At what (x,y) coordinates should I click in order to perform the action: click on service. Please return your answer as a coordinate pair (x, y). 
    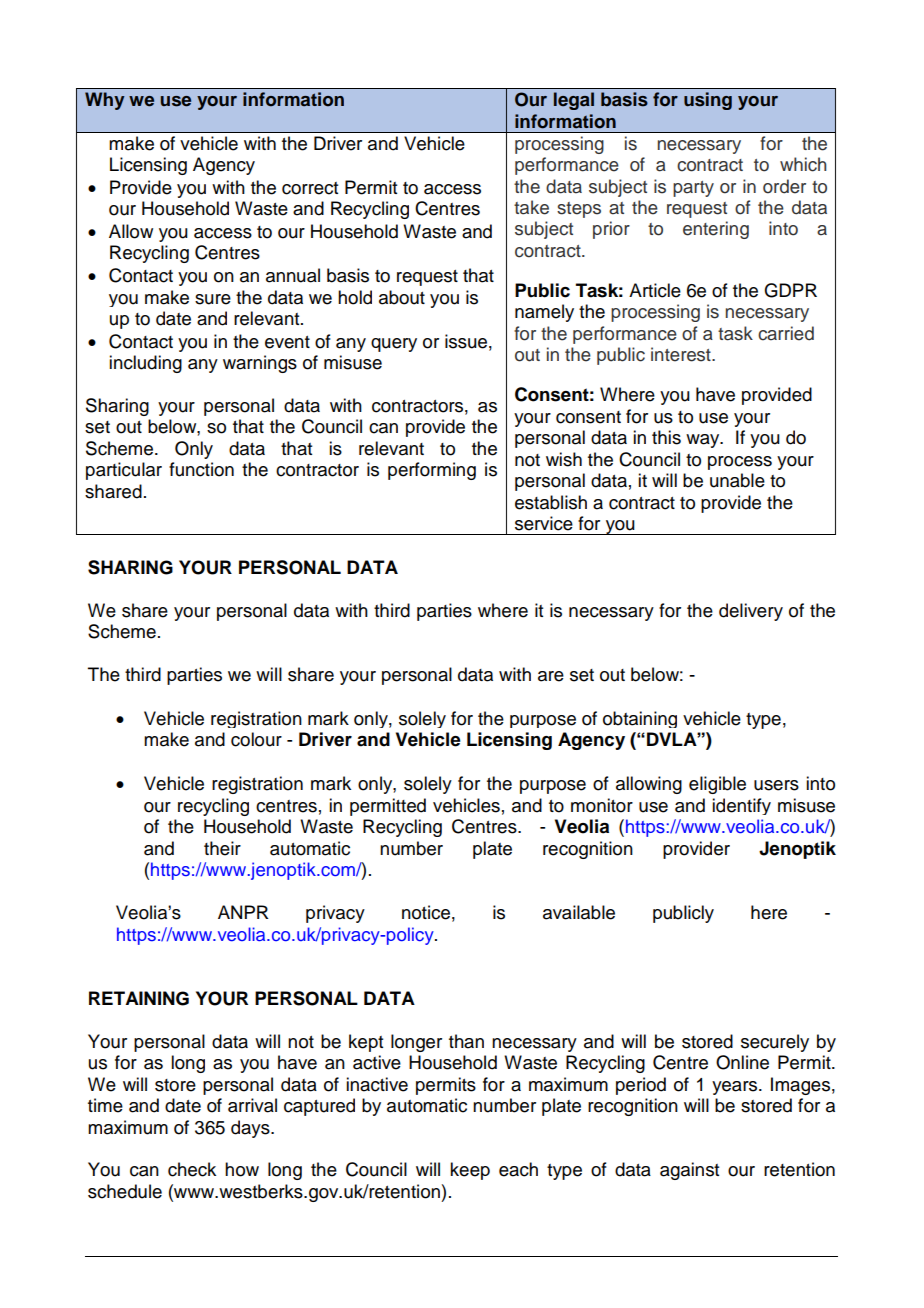
    Looking at the image, I should click on (544, 523).
